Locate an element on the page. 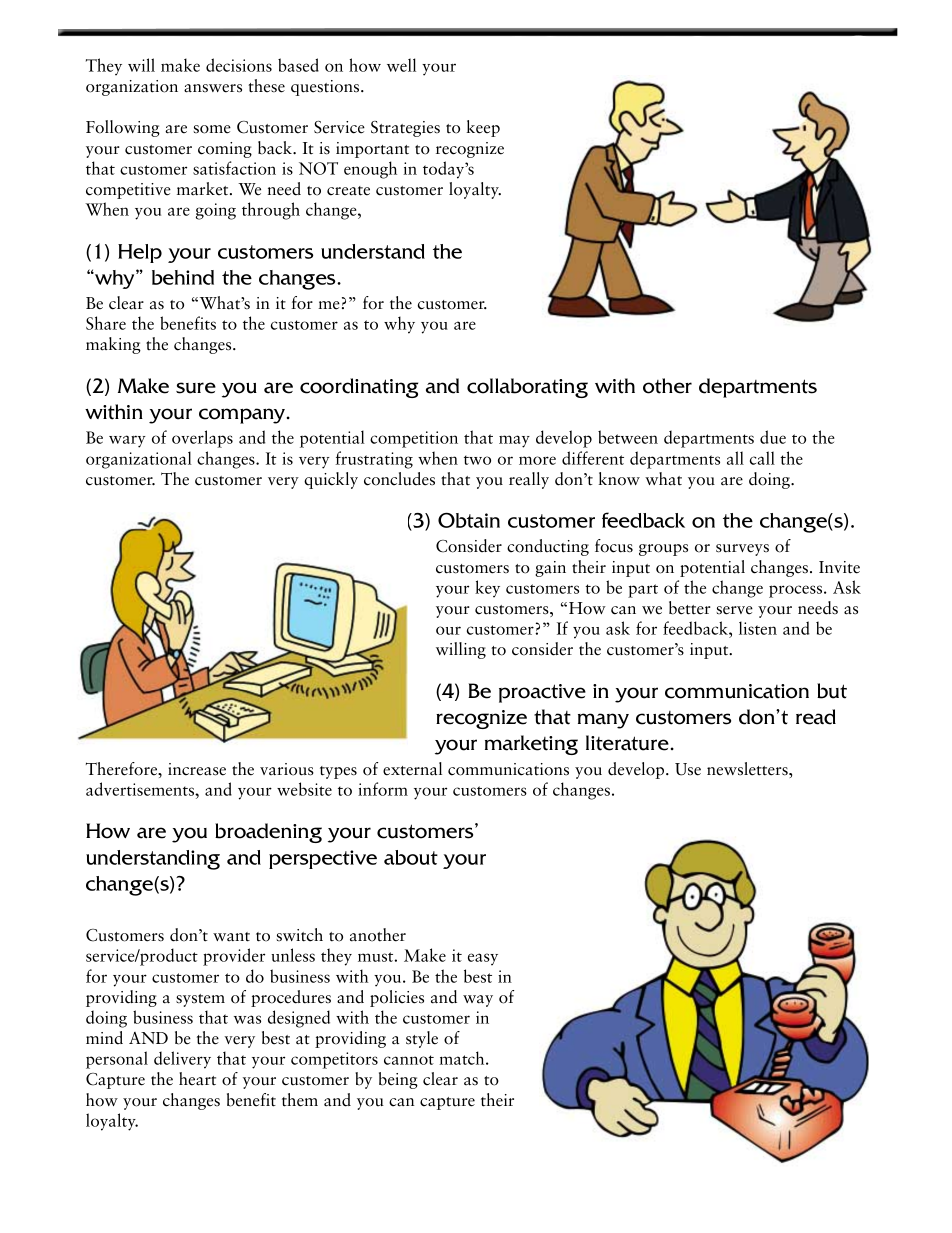 The image size is (952, 1233). newsletters is located at coordinates (748, 769).
